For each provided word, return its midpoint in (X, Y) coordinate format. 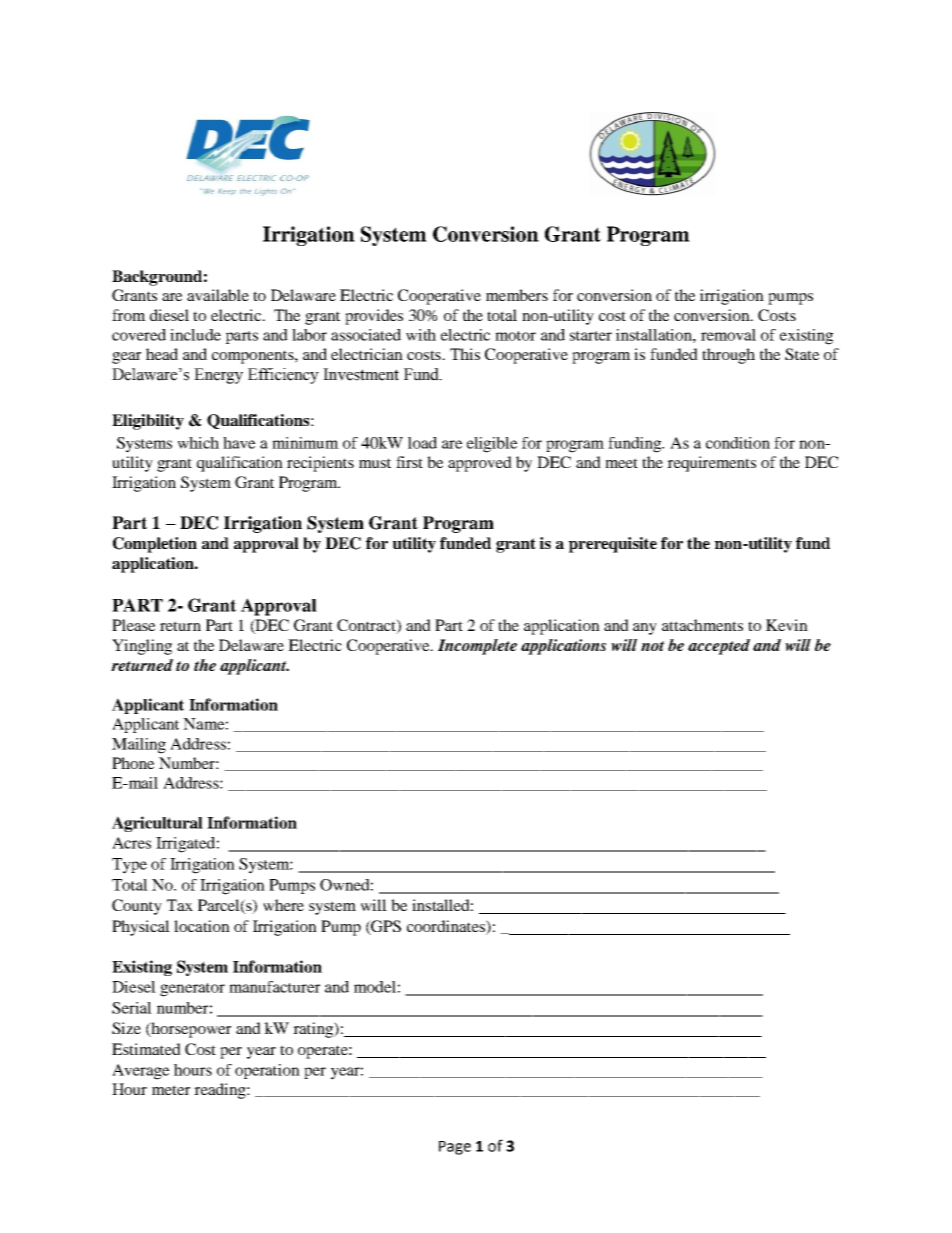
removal (728, 335)
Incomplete (477, 647)
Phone (133, 763)
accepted (719, 647)
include (195, 335)
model (375, 987)
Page (455, 1148)
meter (171, 1090)
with (421, 335)
